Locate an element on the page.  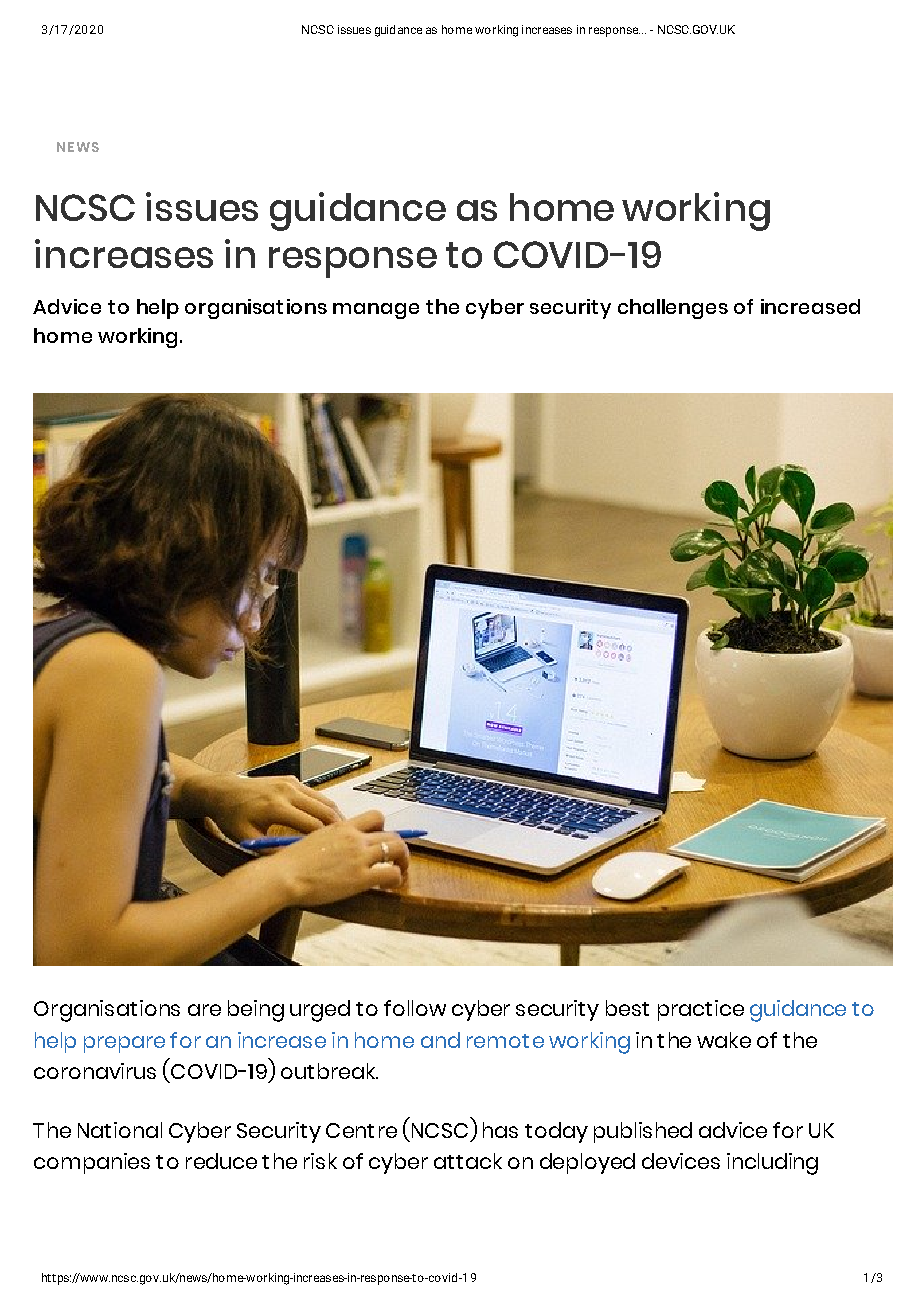
challenges is located at coordinates (673, 309).
